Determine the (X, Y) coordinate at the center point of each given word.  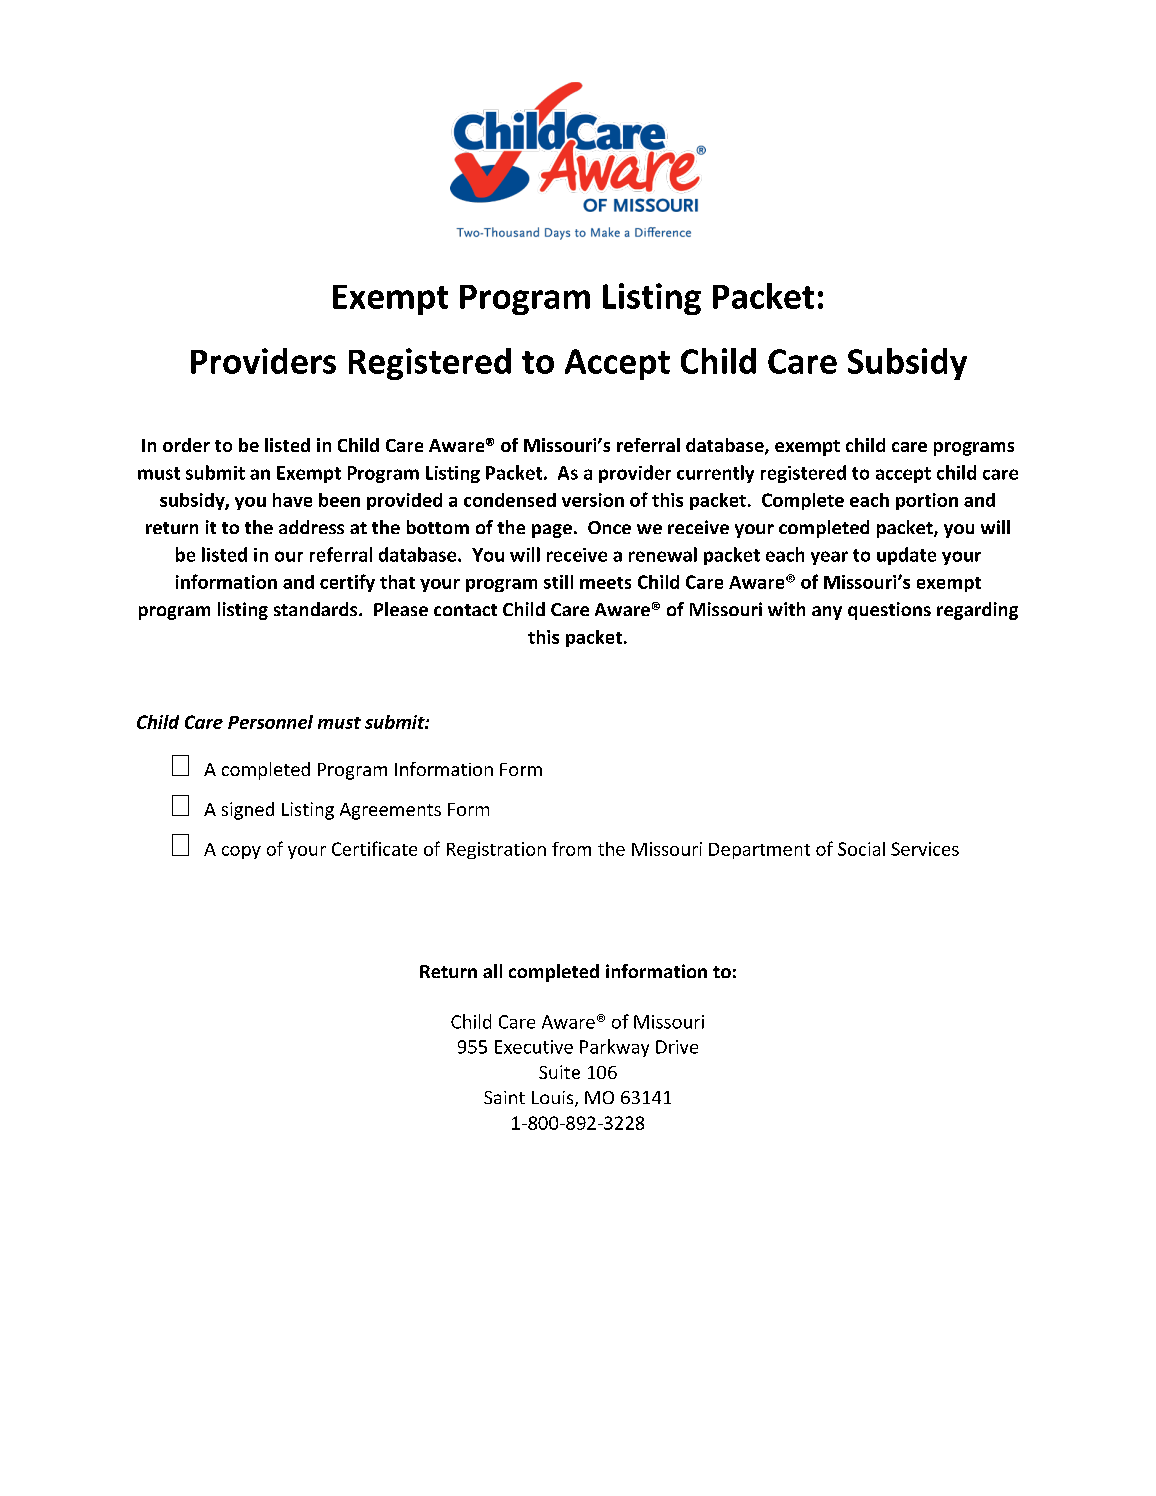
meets (605, 583)
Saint (504, 1097)
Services (925, 849)
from (571, 849)
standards (317, 609)
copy (241, 852)
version (593, 500)
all (492, 971)
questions (889, 611)
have (292, 500)
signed (248, 811)
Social (861, 849)
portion (927, 501)
